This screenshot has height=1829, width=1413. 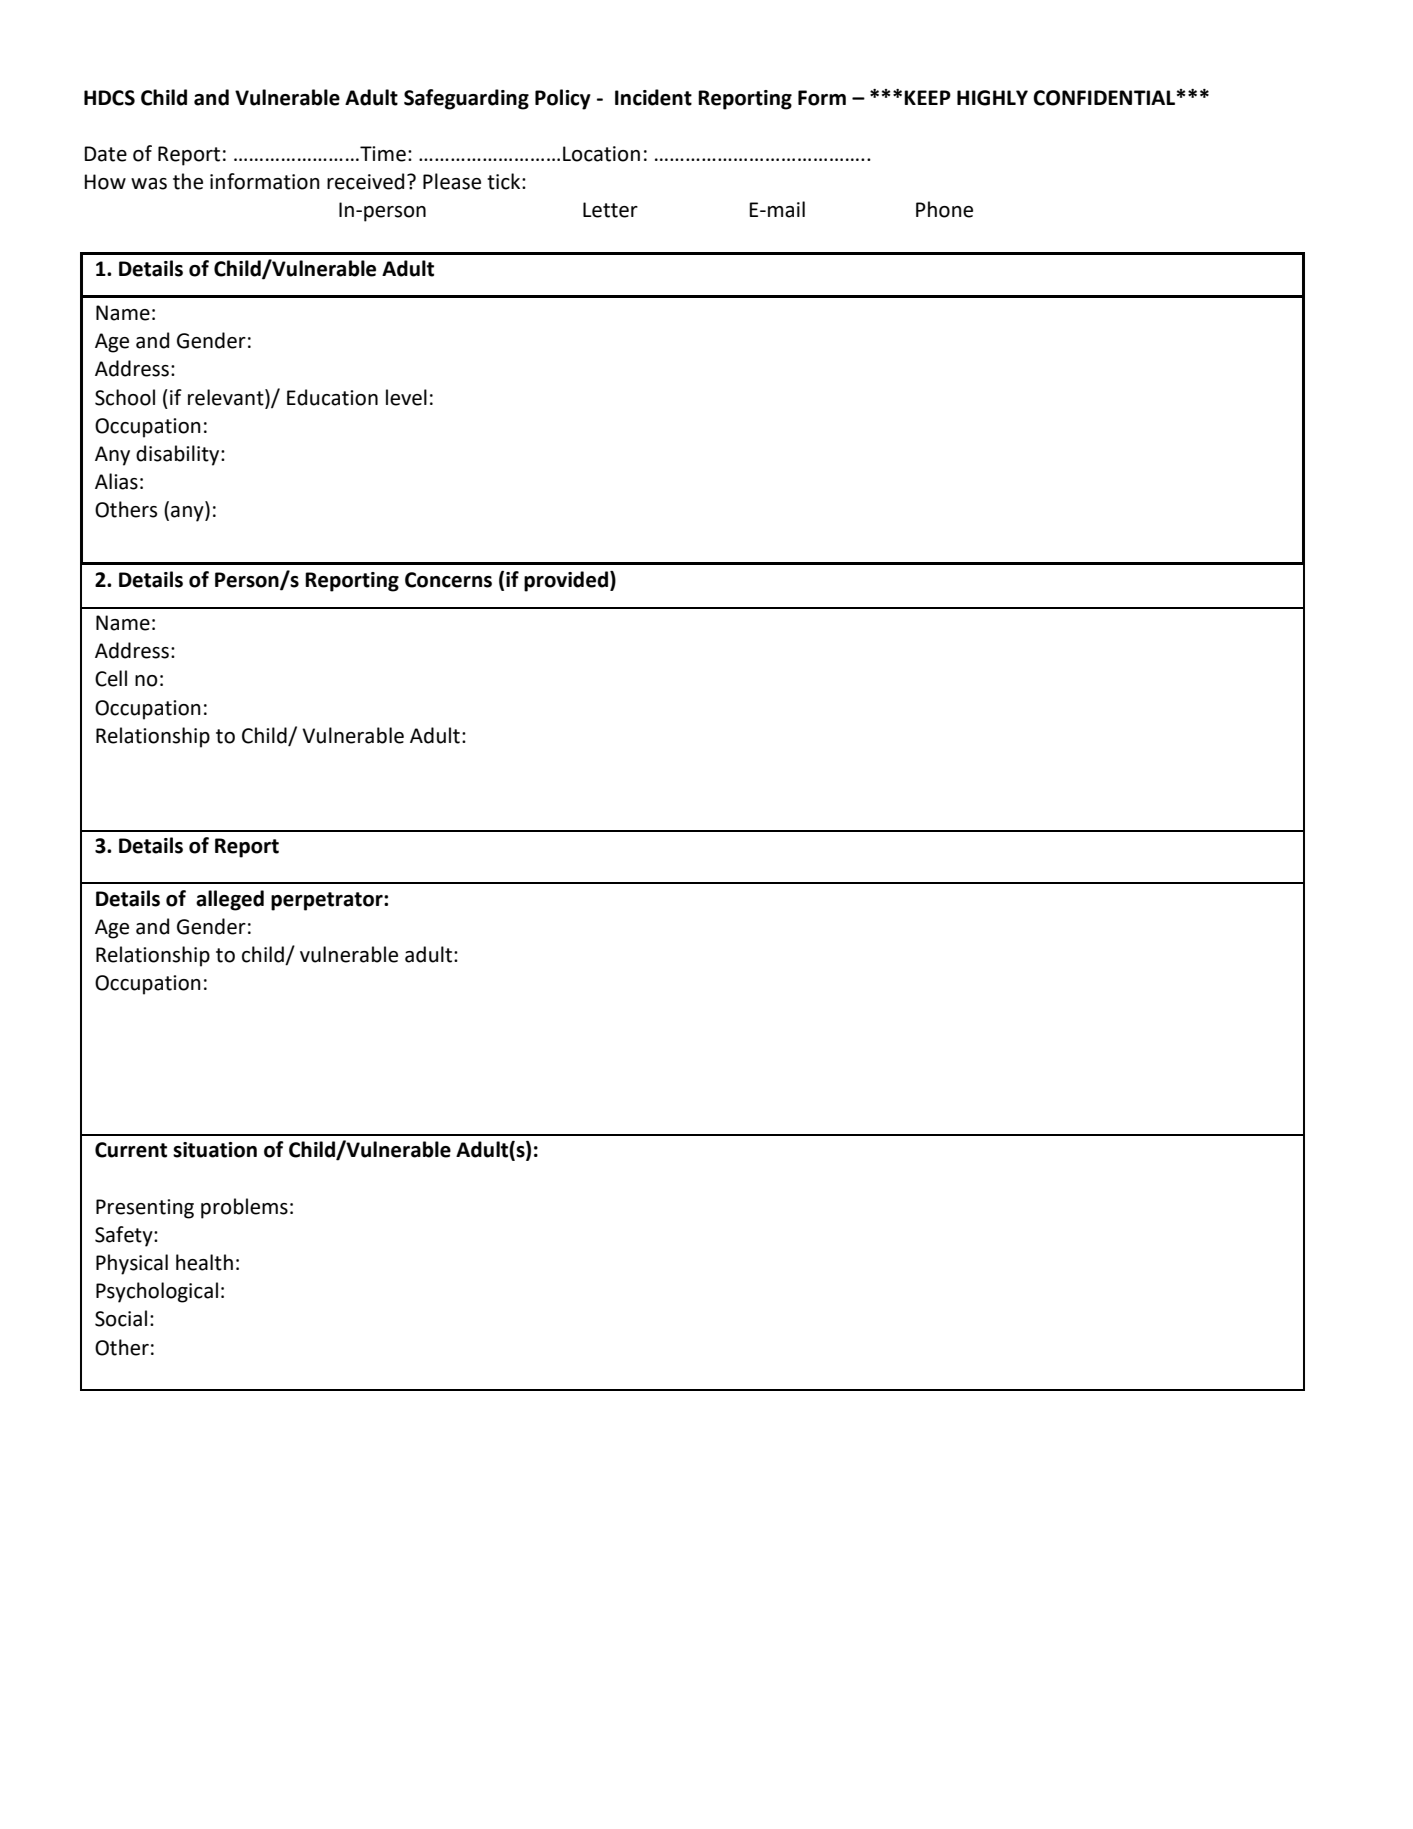 I want to click on health, so click(x=204, y=1262).
